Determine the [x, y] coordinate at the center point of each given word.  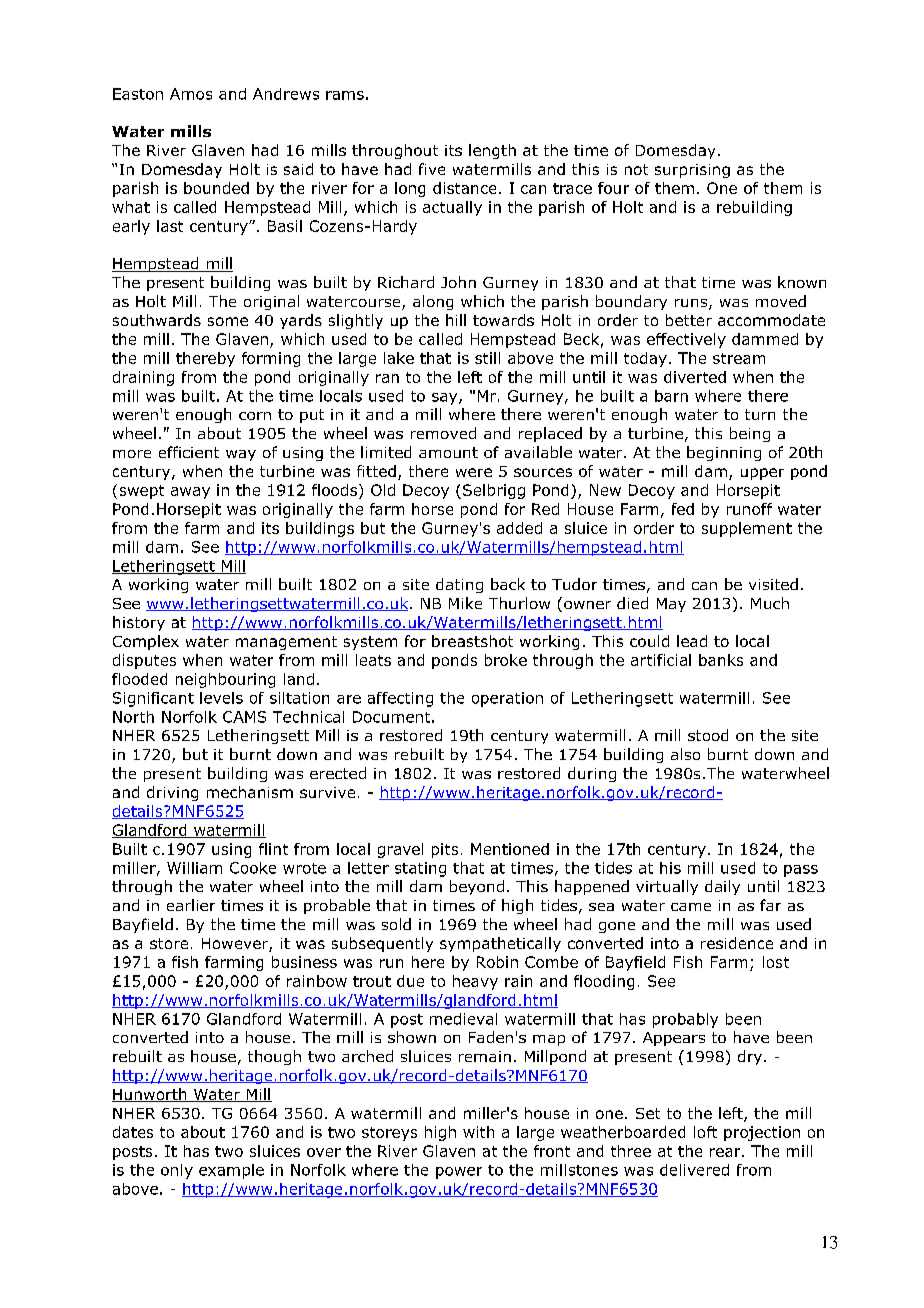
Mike [465, 603]
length [492, 151]
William [194, 868]
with [478, 1132]
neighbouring [225, 680]
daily [722, 887]
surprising [692, 171]
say [446, 399]
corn [255, 416]
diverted [695, 377]
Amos [191, 94]
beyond [477, 887]
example [231, 1171]
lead [692, 641]
